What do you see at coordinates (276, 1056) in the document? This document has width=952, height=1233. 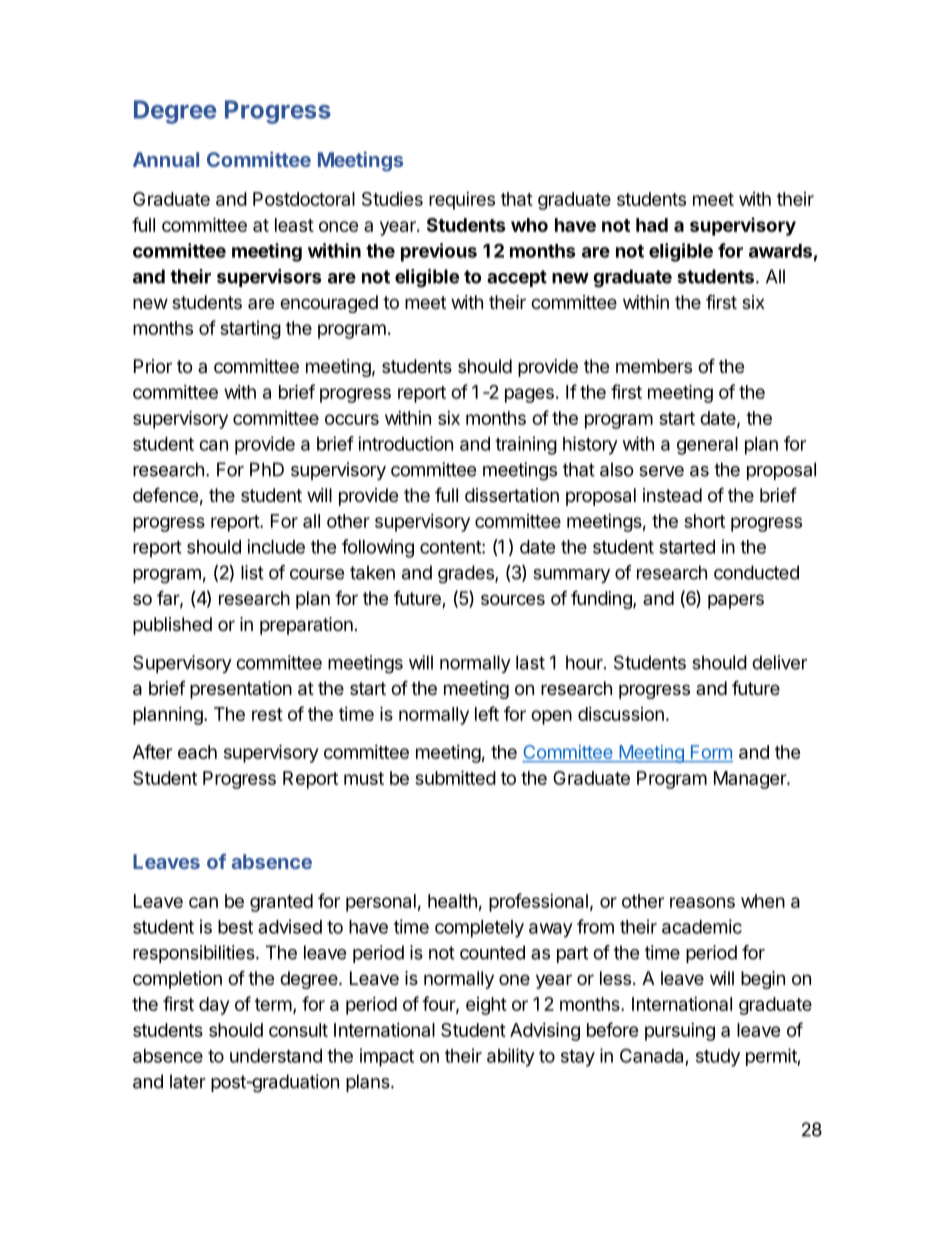 I see `understand` at bounding box center [276, 1056].
